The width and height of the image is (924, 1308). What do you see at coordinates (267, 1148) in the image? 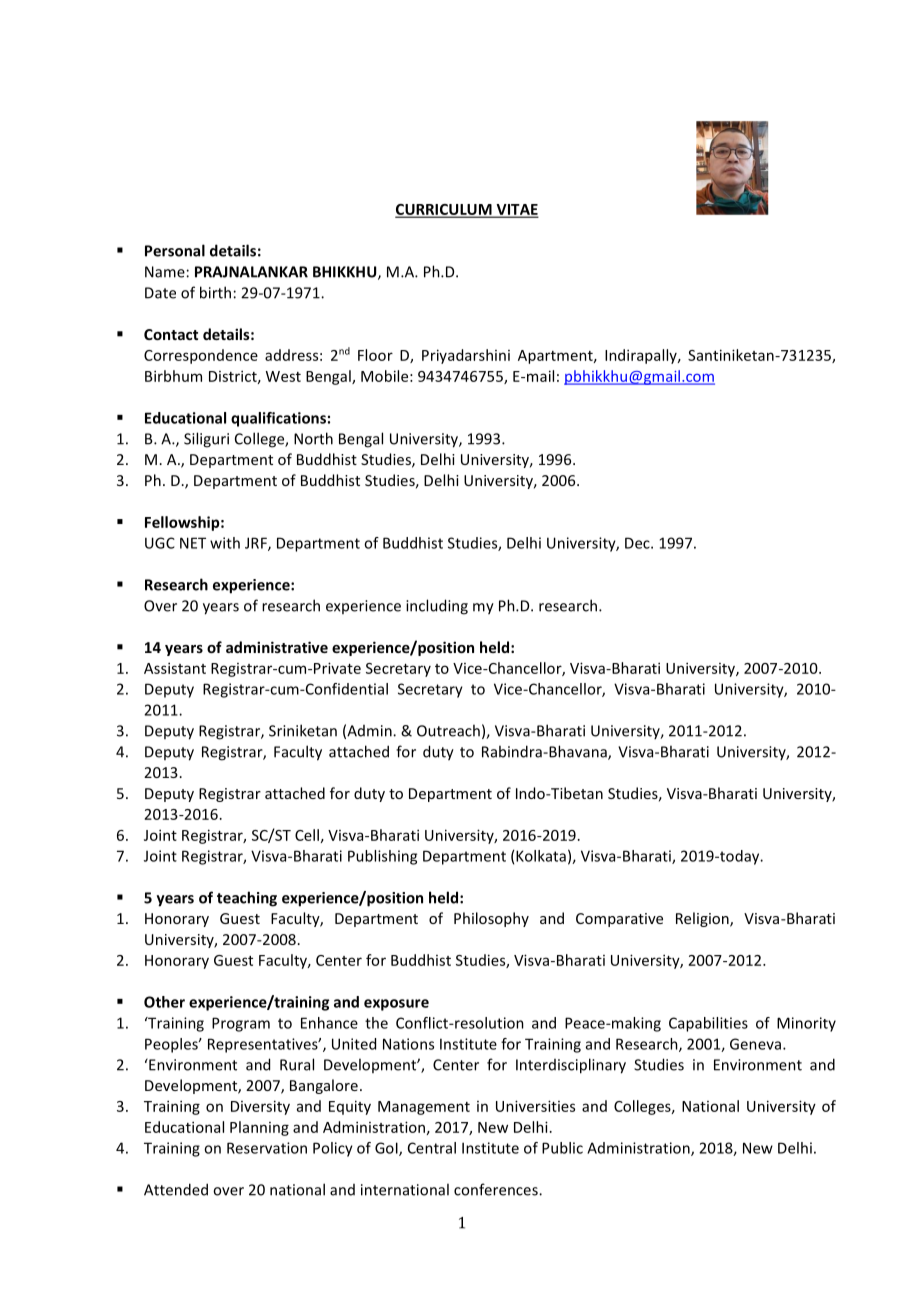
I see `Reservation` at bounding box center [267, 1148].
